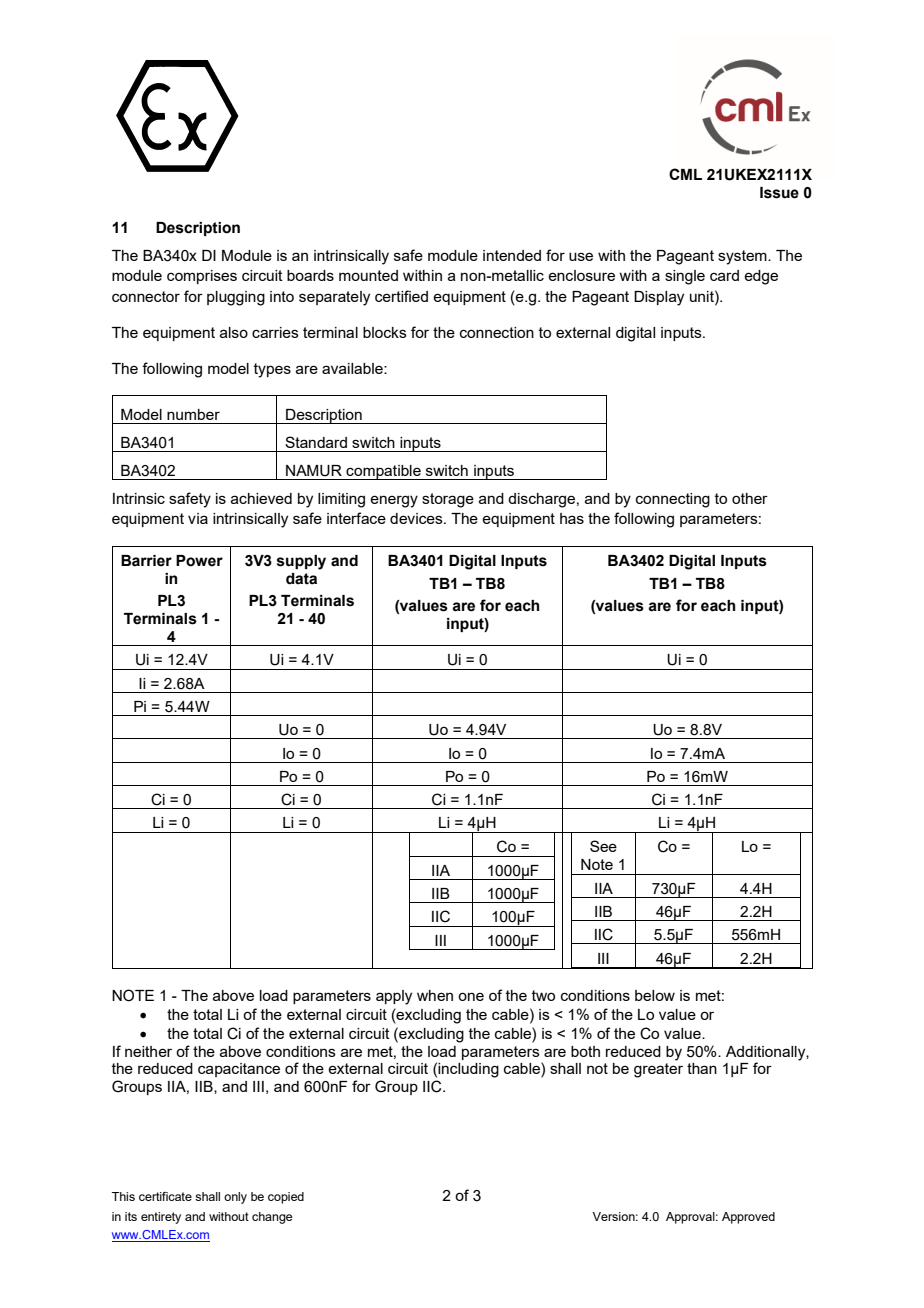  Describe the element at coordinates (235, 1198) in the screenshot. I see `only` at that location.
